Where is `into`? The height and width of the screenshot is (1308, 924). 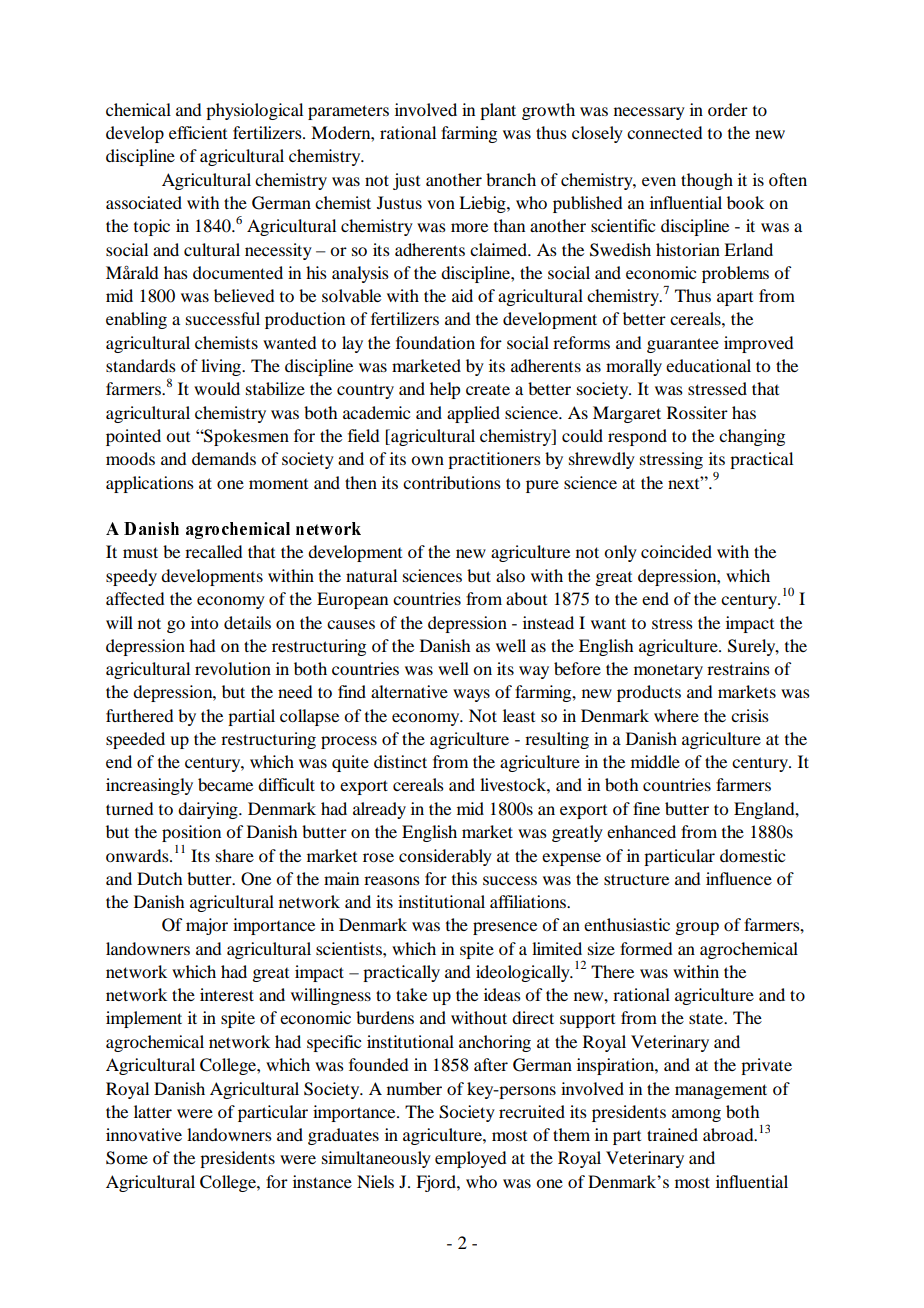
into is located at coordinates (204, 622).
